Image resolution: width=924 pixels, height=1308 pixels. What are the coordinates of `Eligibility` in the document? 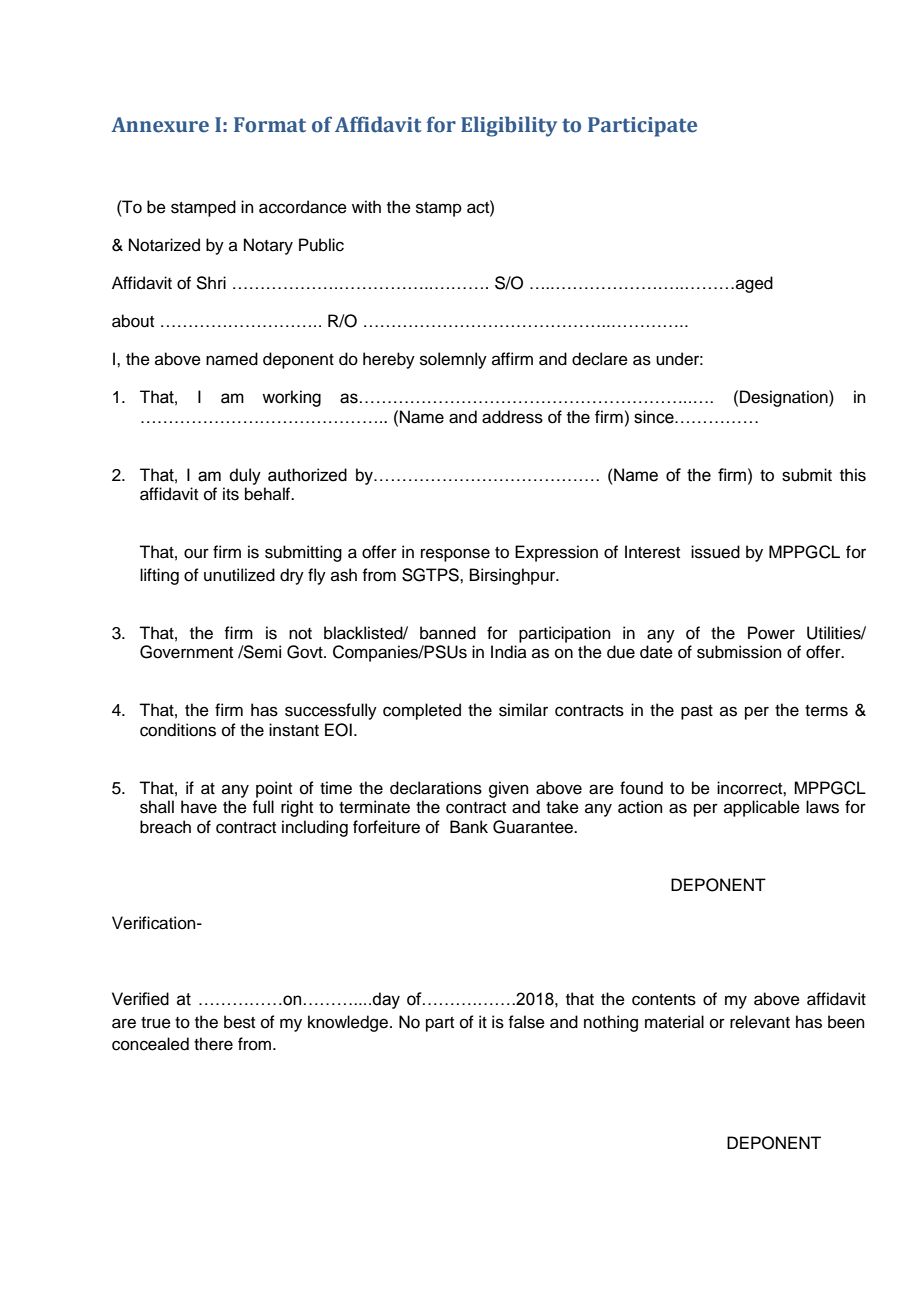 It's located at (509, 126).
